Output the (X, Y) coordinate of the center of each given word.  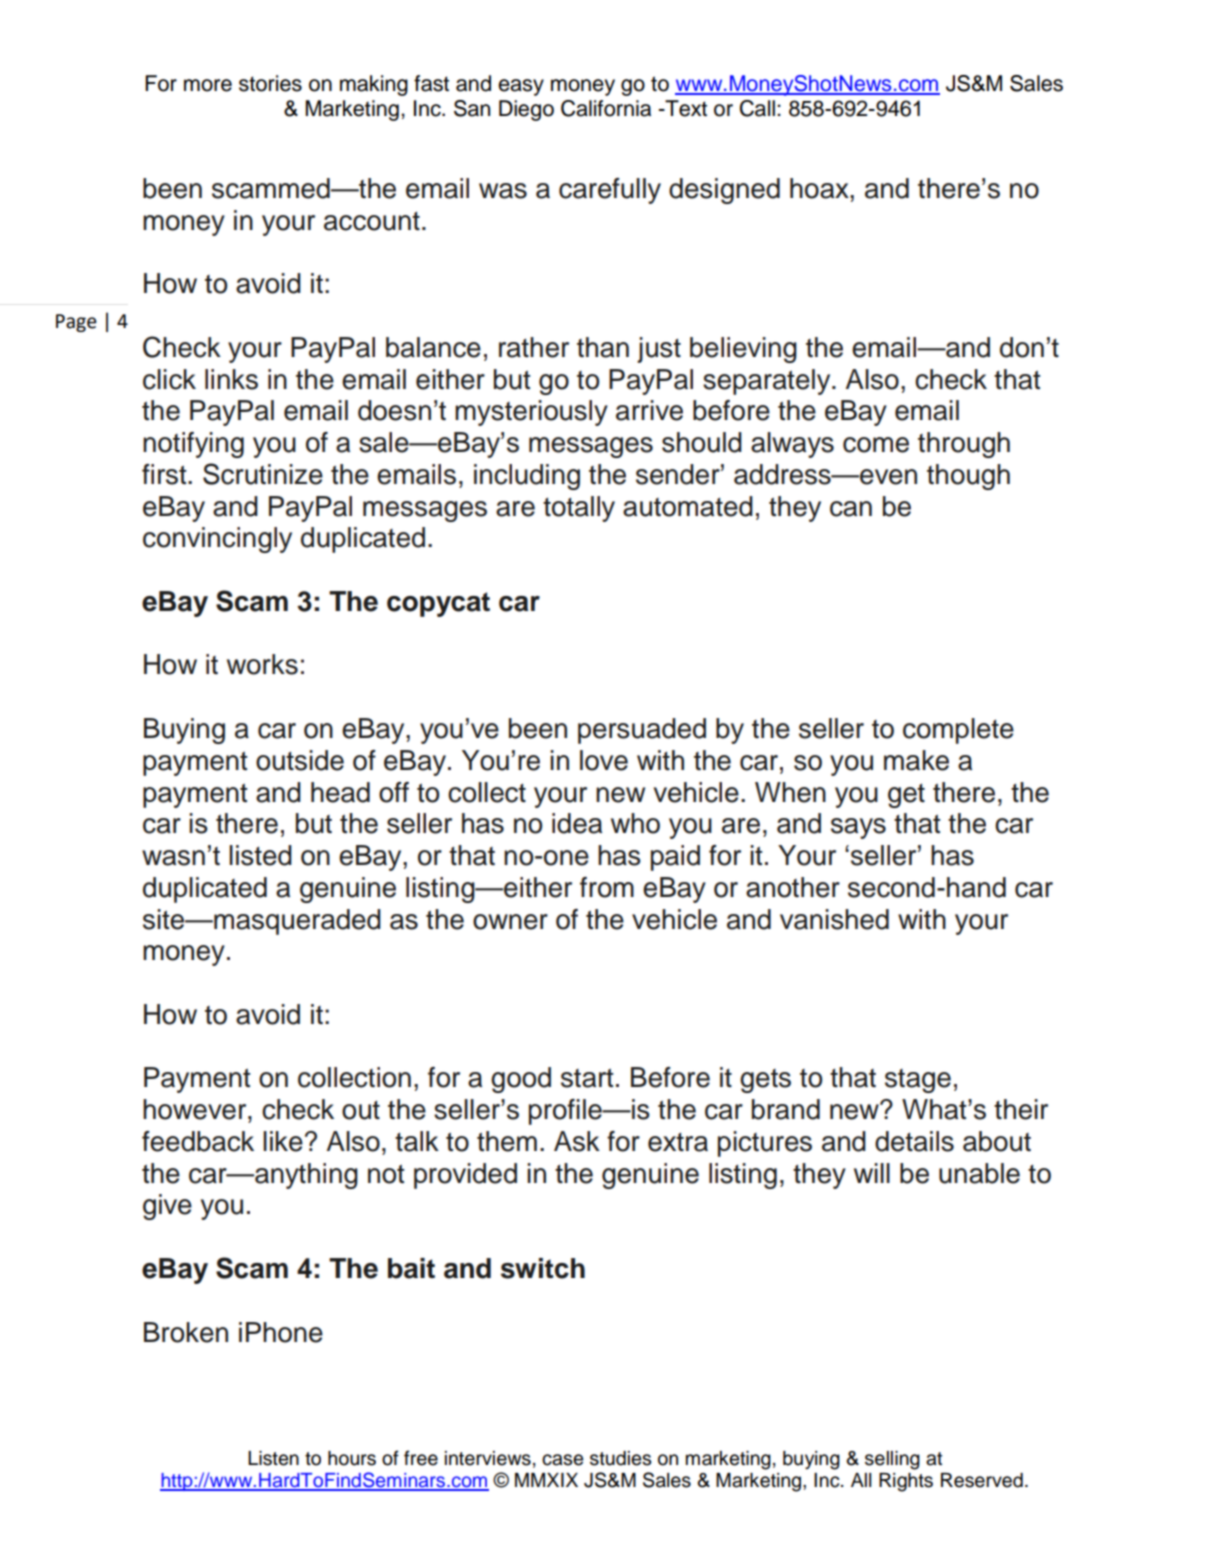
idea (577, 823)
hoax (820, 188)
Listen (273, 1458)
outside (300, 760)
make (916, 760)
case (562, 1460)
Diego (526, 110)
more (208, 85)
